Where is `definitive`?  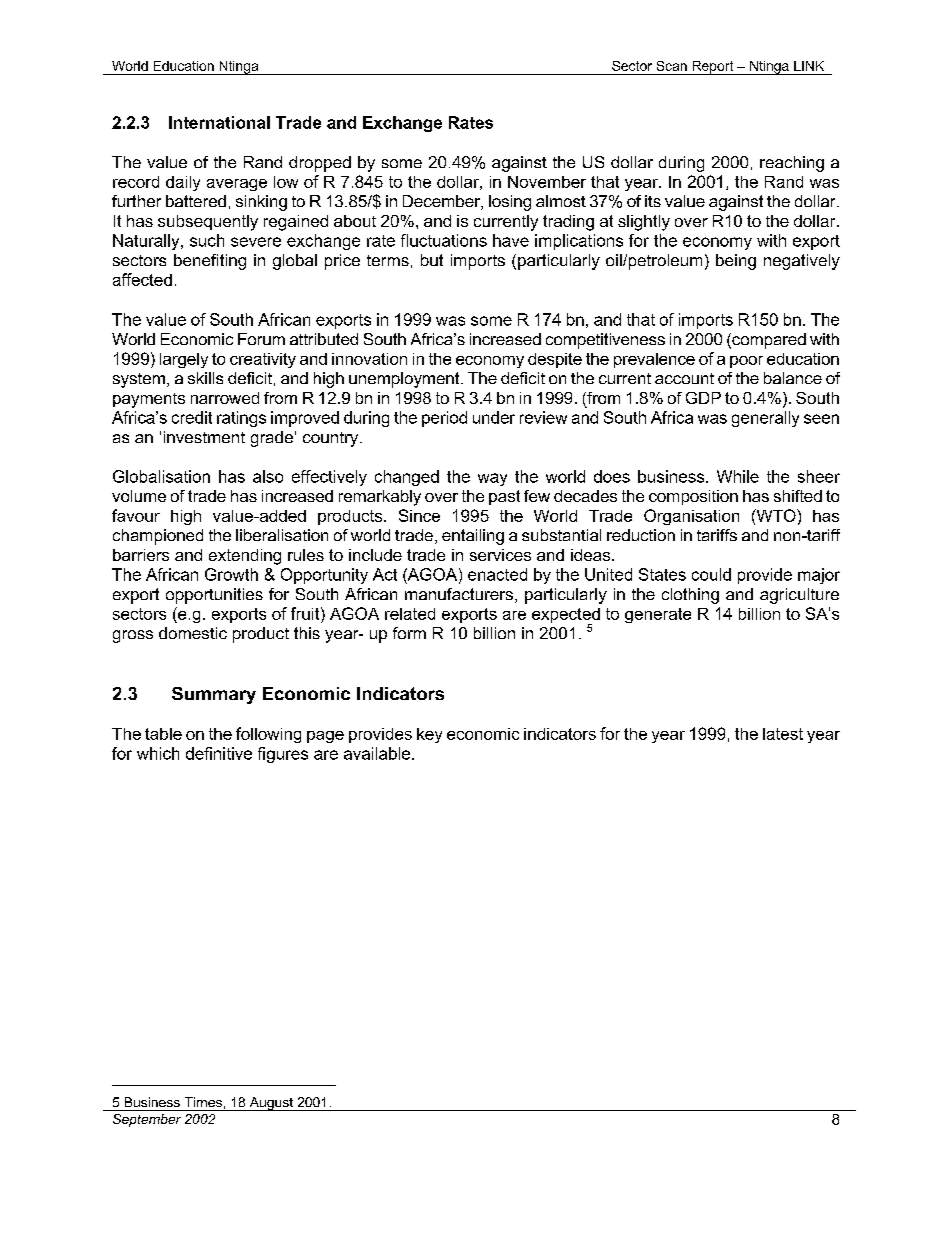
definitive is located at coordinates (219, 753).
